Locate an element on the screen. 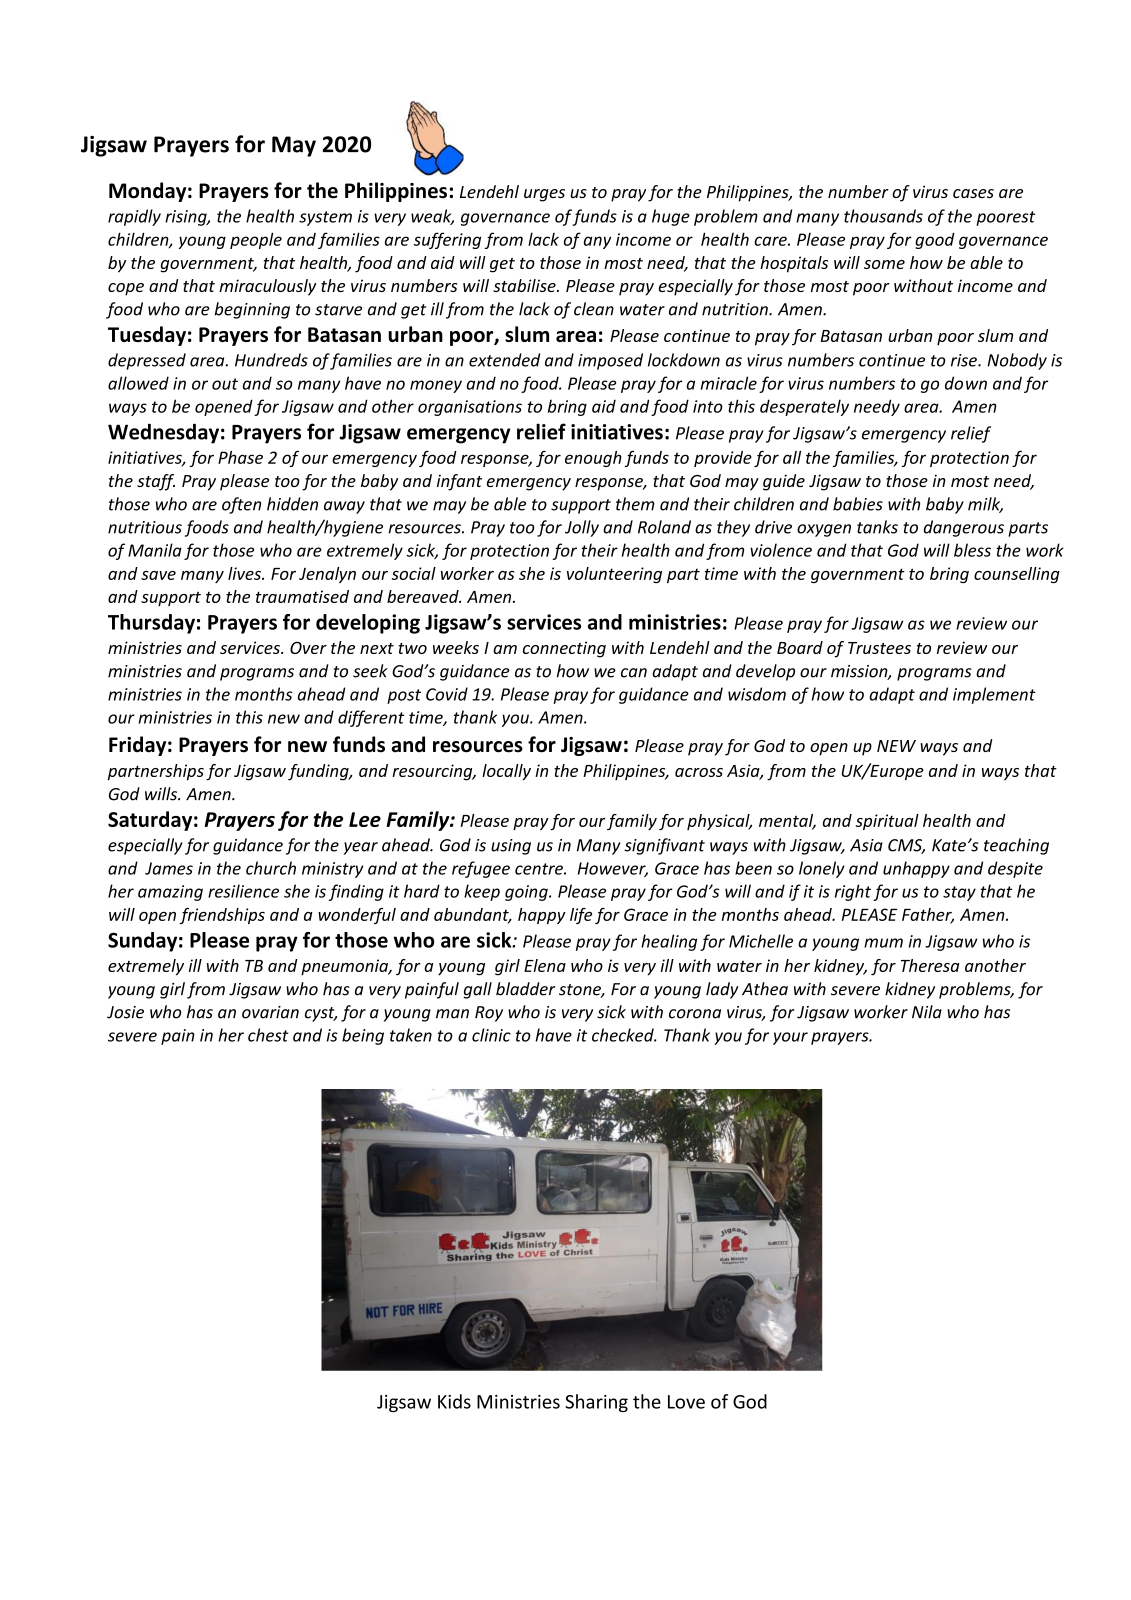  Kids is located at coordinates (454, 1401).
